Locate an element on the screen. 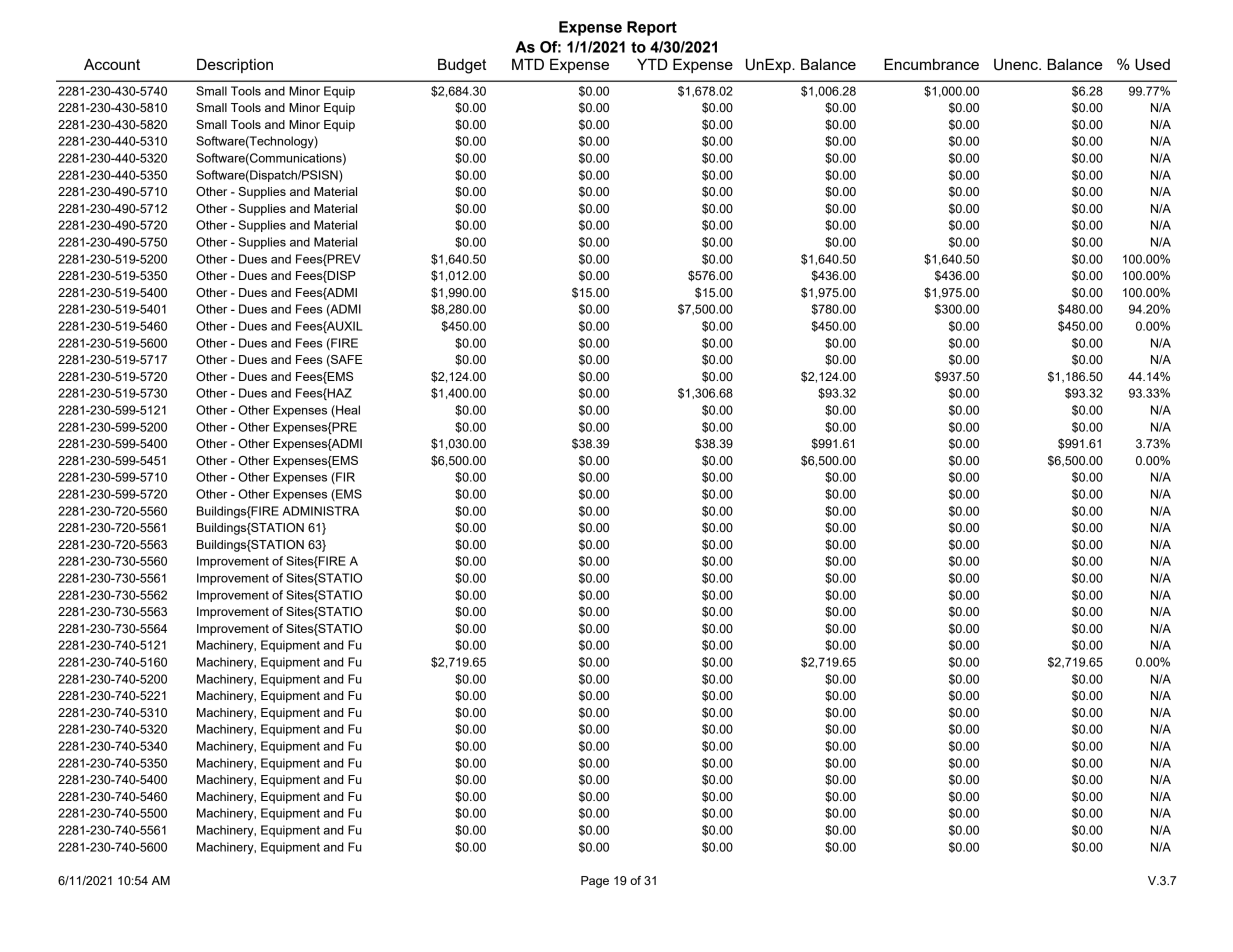 This screenshot has width=1233, height=952. Page is located at coordinates (595, 882).
